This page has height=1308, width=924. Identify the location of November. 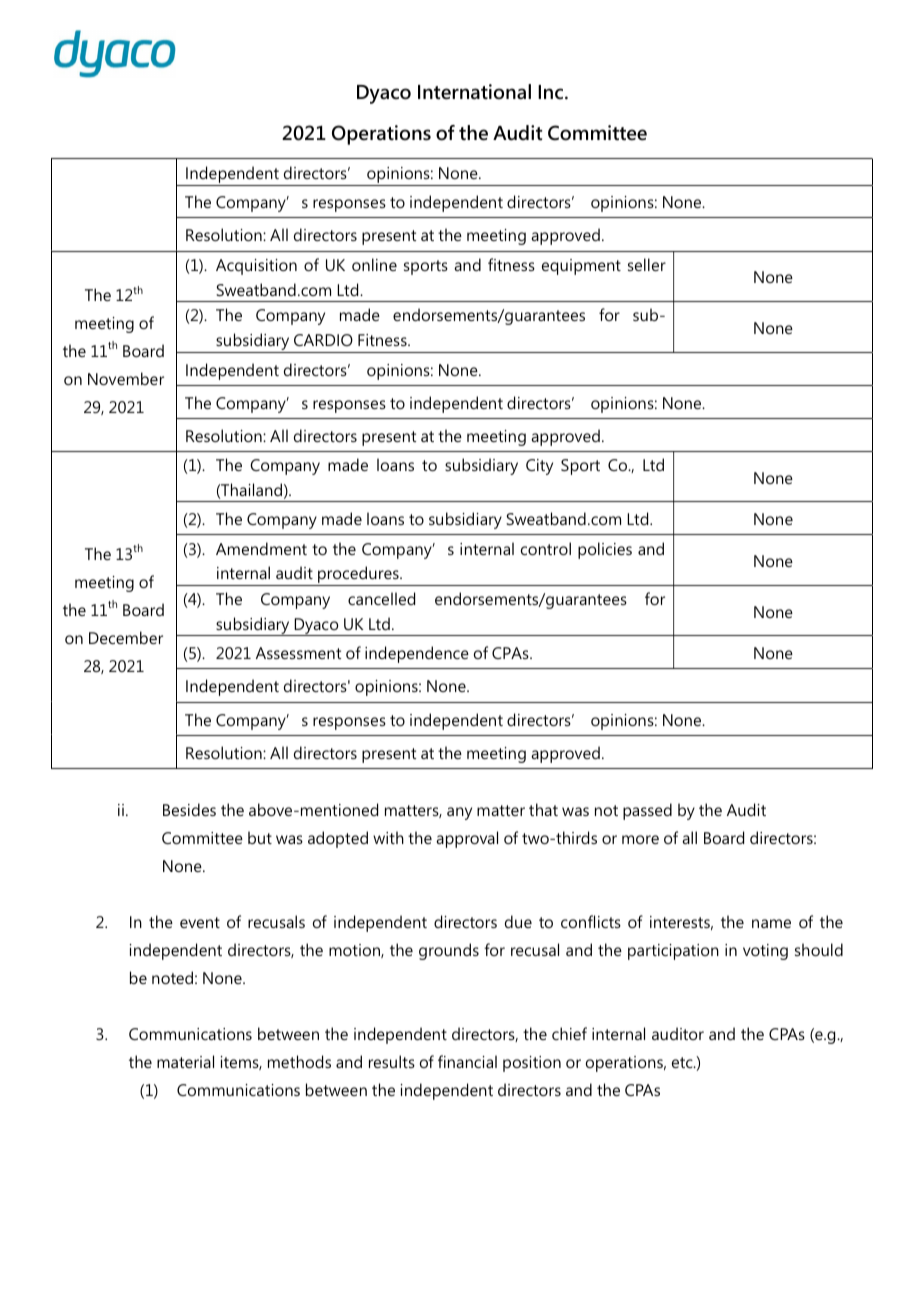
(126, 378).
